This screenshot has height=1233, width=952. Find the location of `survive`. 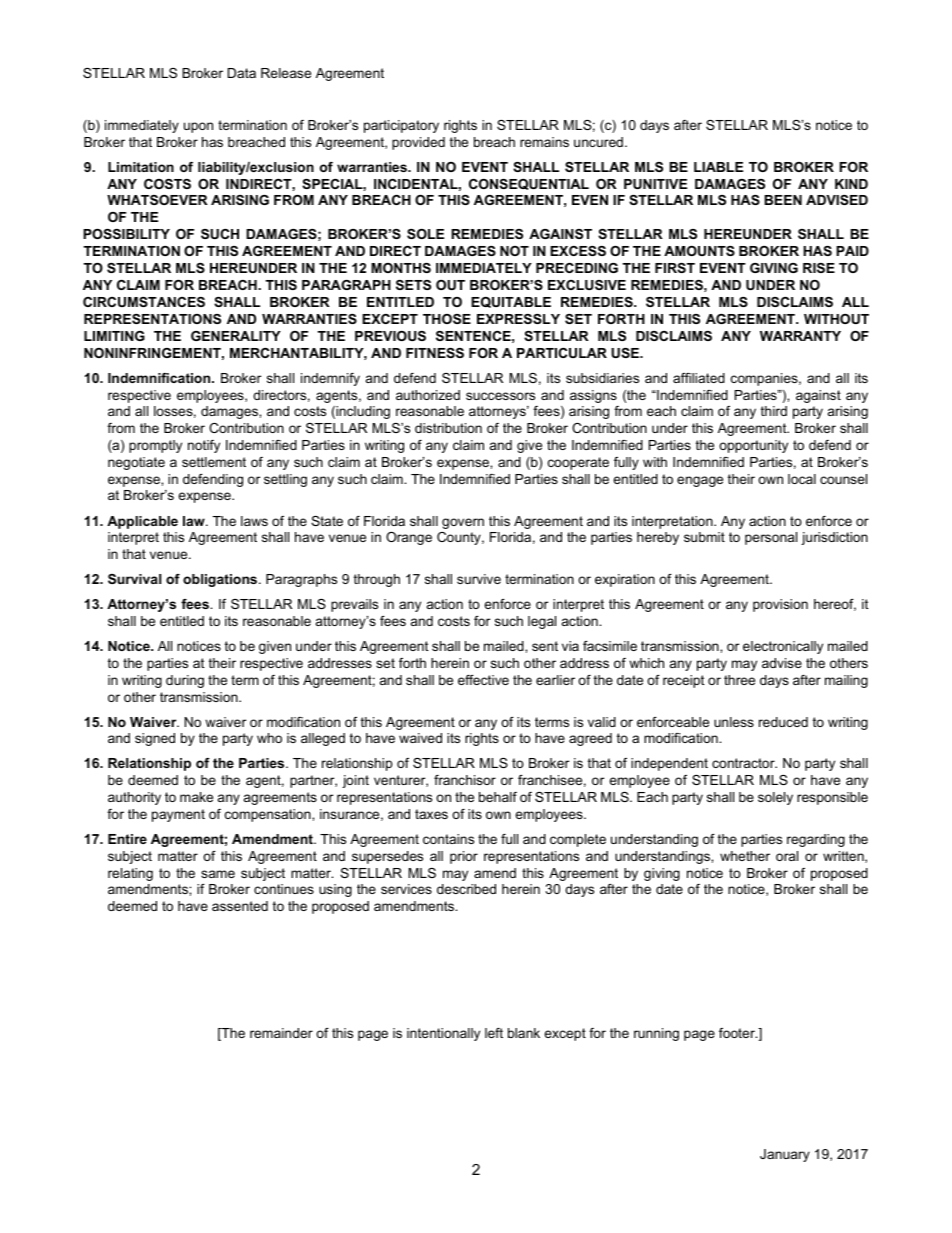

survive is located at coordinates (479, 579).
